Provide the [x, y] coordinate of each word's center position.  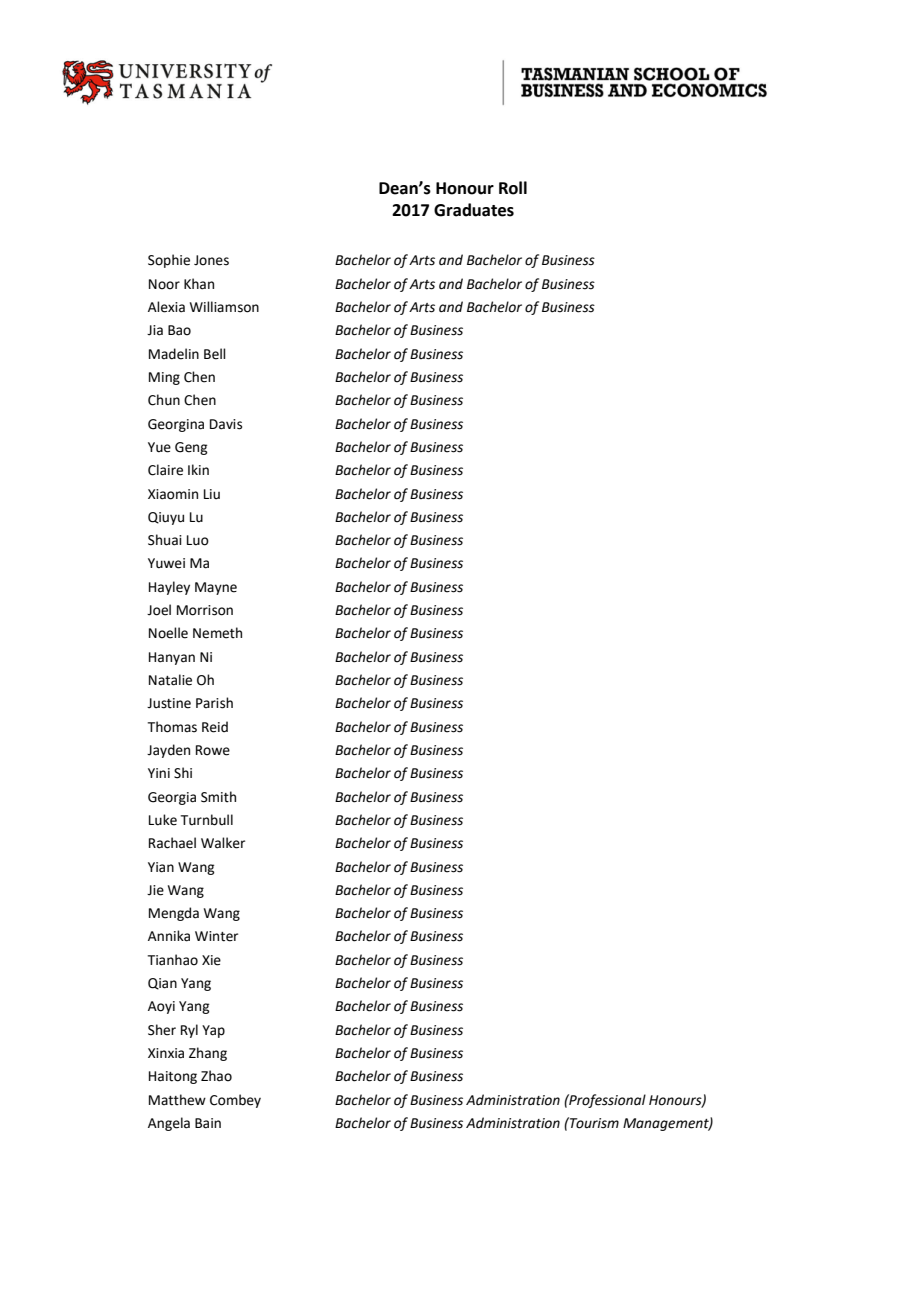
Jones [211, 260]
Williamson [224, 307]
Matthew [177, 1100]
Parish [214, 703]
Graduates [474, 210]
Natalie [170, 680]
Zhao [216, 1076]
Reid [215, 727]
